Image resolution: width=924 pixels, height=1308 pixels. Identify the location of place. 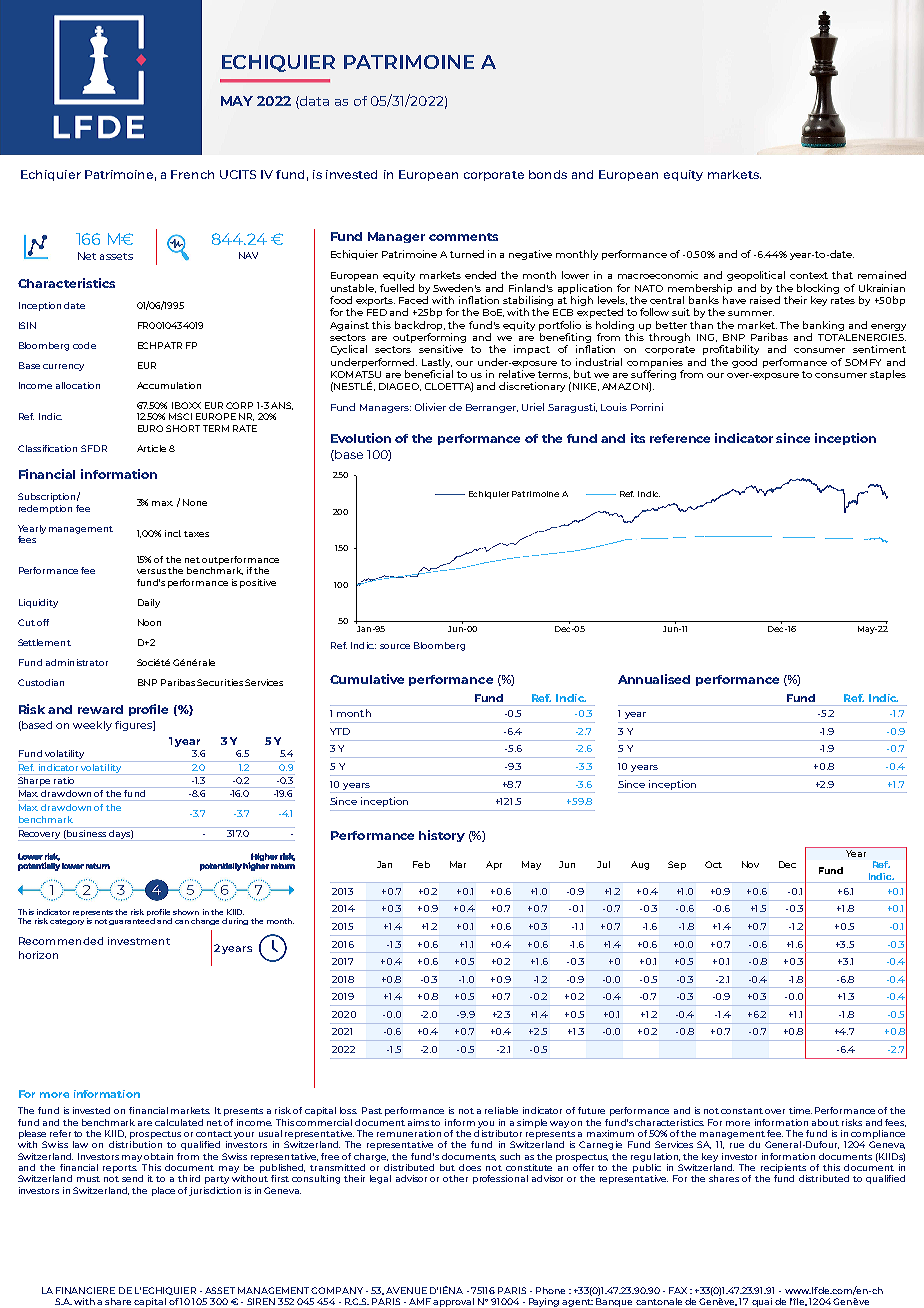
(163, 1191).
